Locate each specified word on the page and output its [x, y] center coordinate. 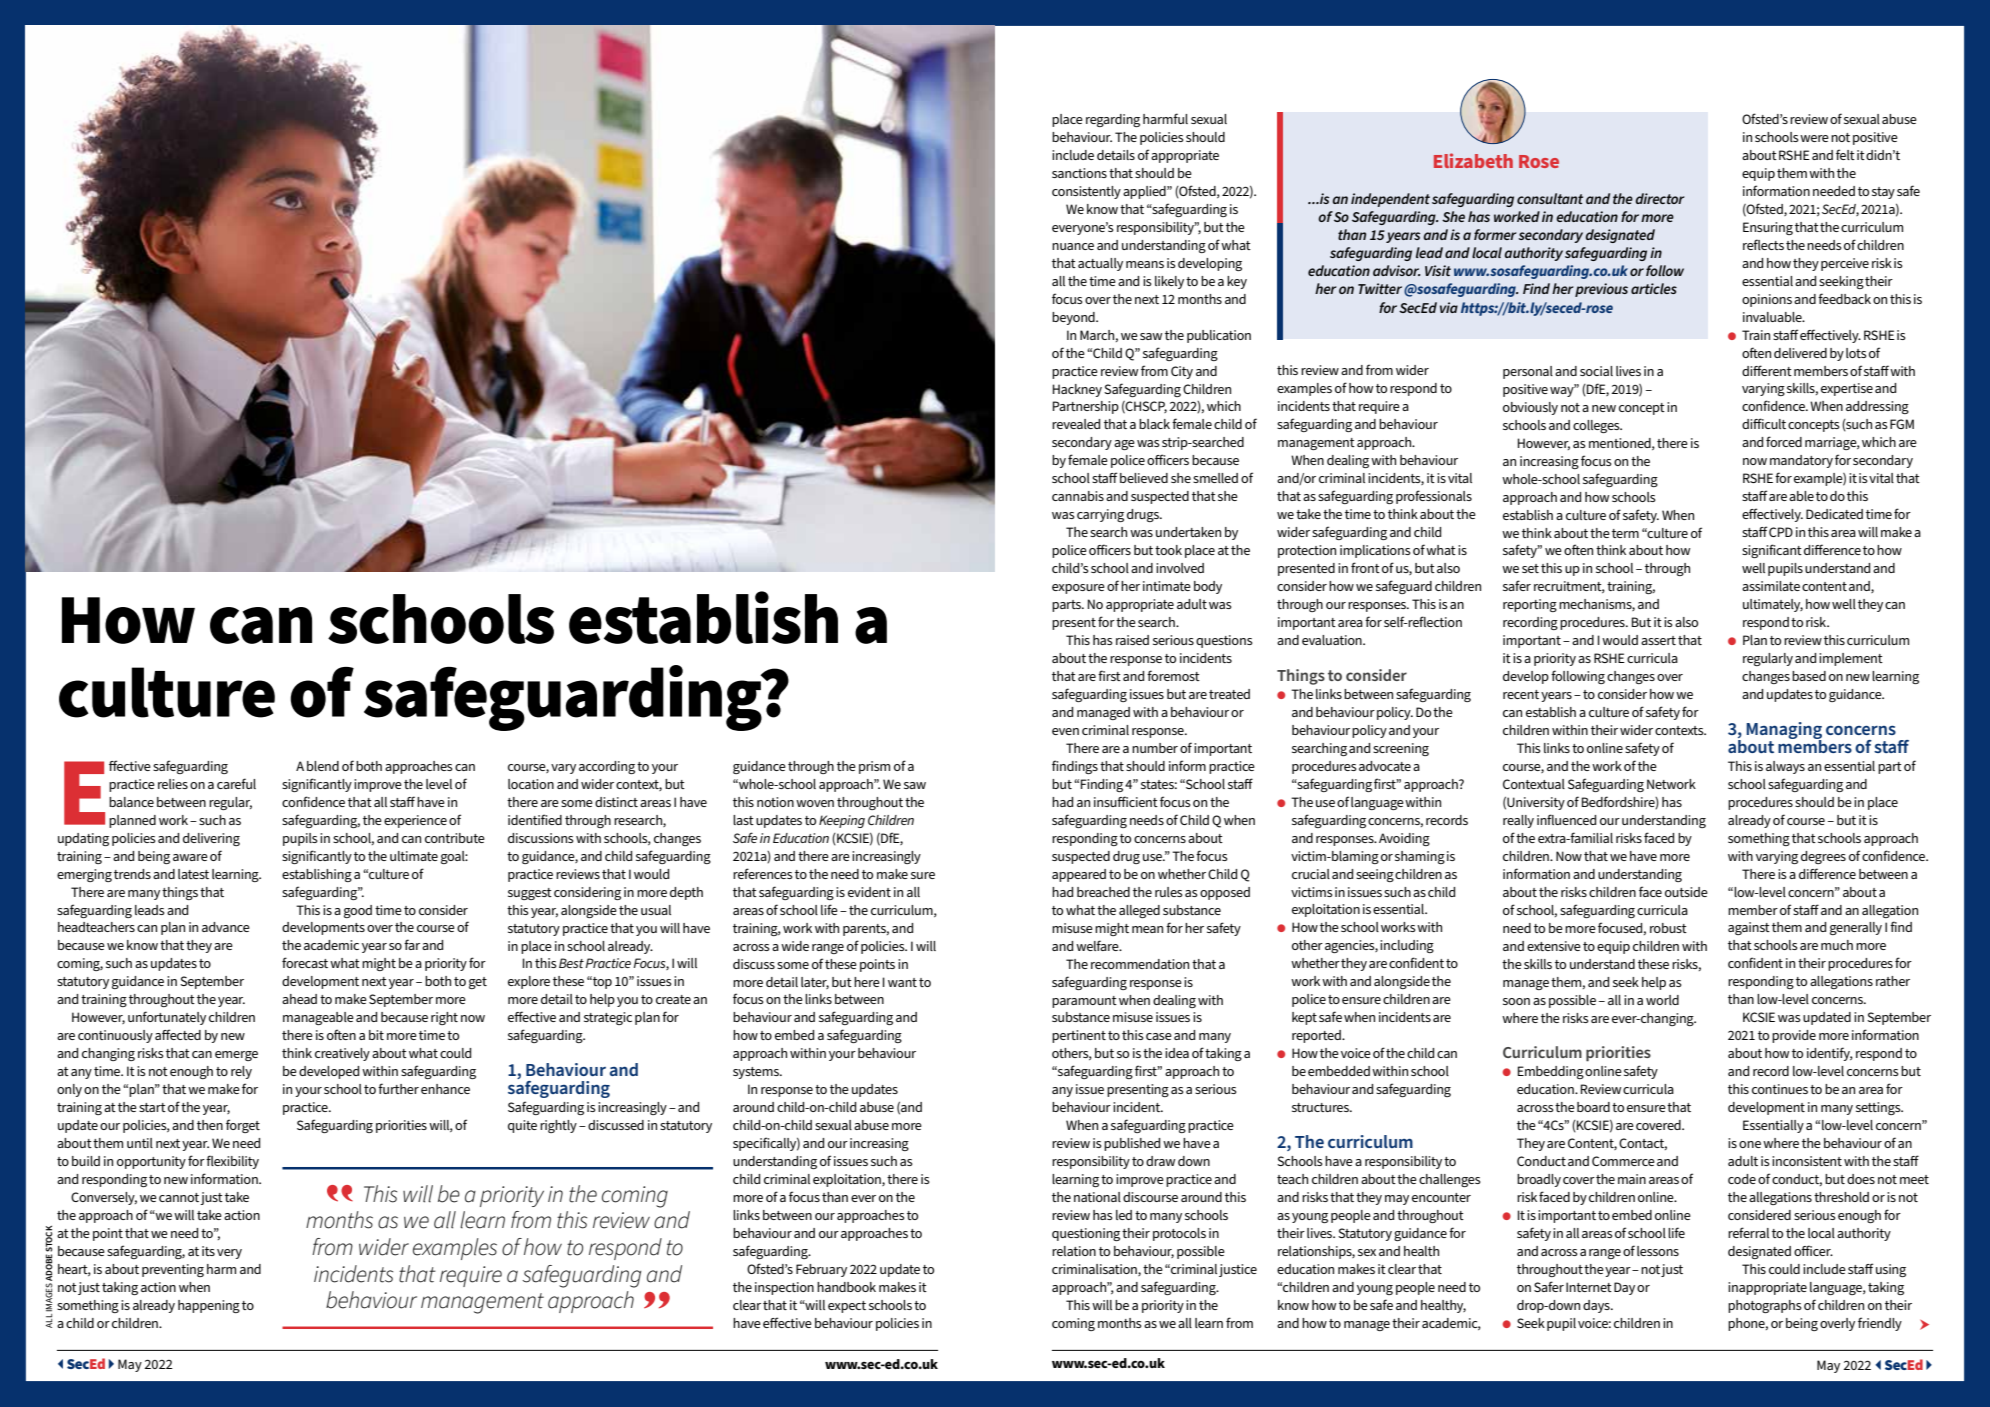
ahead [299, 999]
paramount [1084, 1002]
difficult [1764, 423]
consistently [1086, 192]
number [1155, 748]
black [1154, 424]
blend [323, 766]
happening [209, 1306]
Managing [1784, 731]
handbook [846, 1287]
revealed [1076, 424]
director [1660, 198]
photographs [1765, 1306]
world [1662, 1000]
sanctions [1079, 173]
